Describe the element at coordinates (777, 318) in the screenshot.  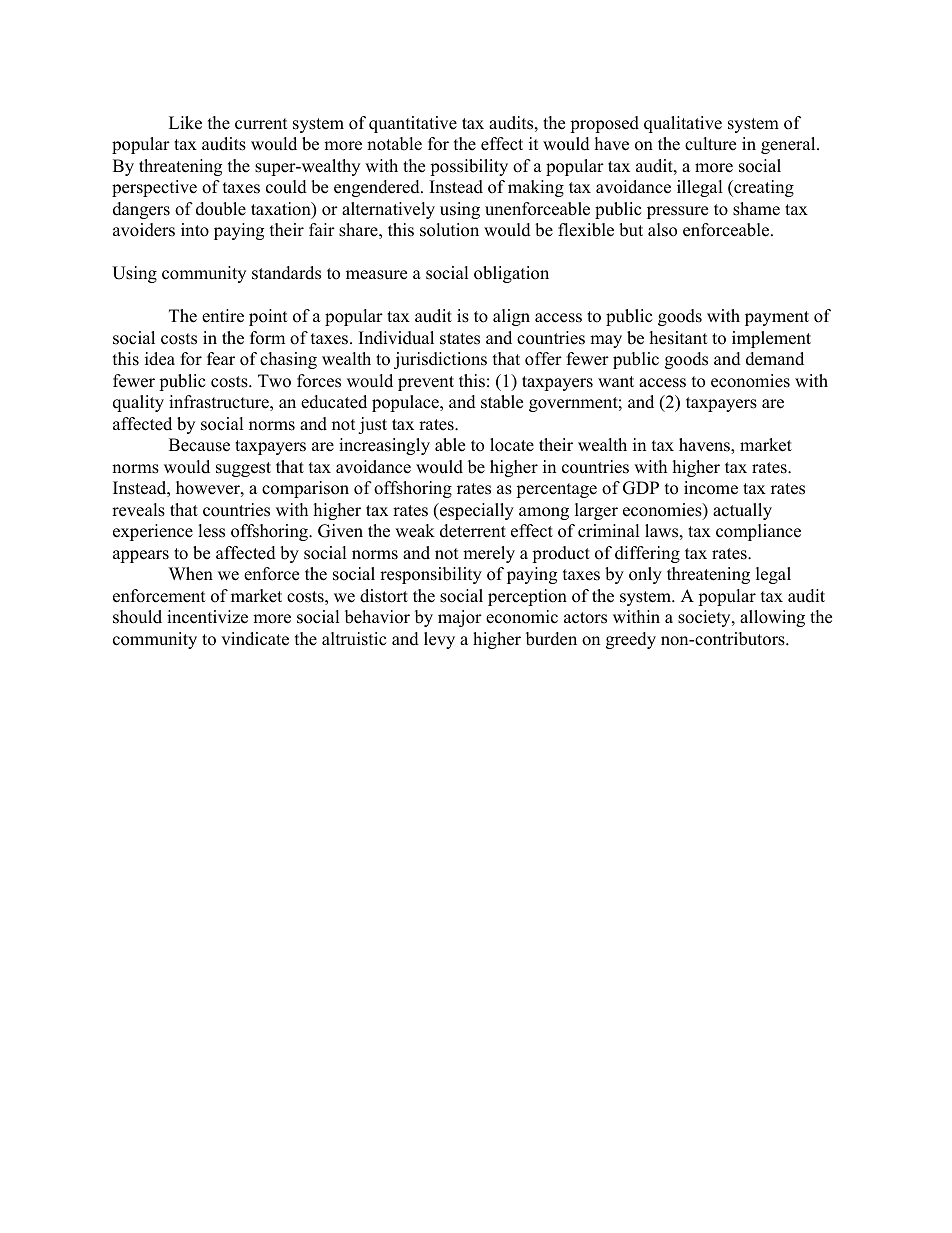
I see `payment` at that location.
